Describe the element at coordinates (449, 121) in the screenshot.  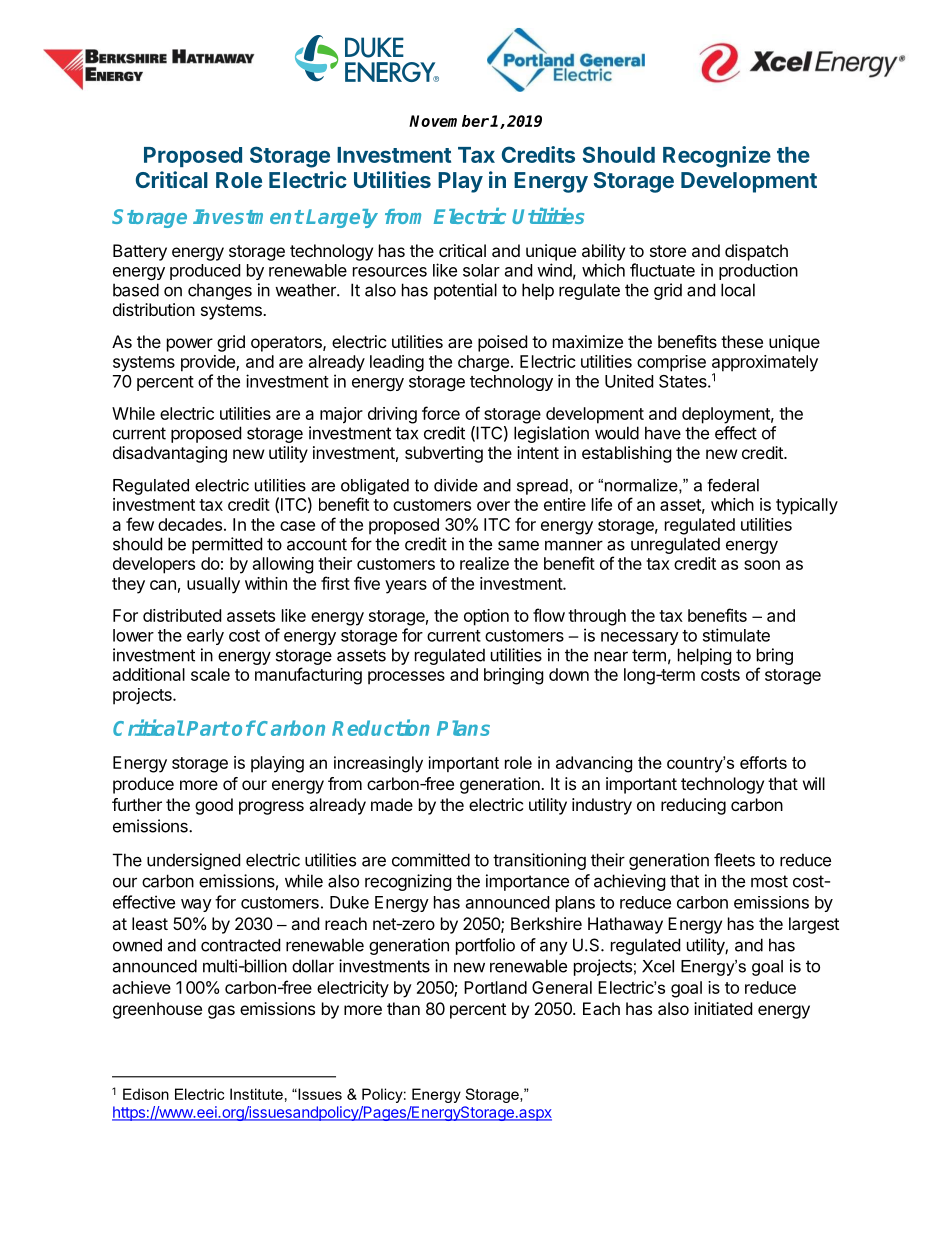
I see `November` at that location.
